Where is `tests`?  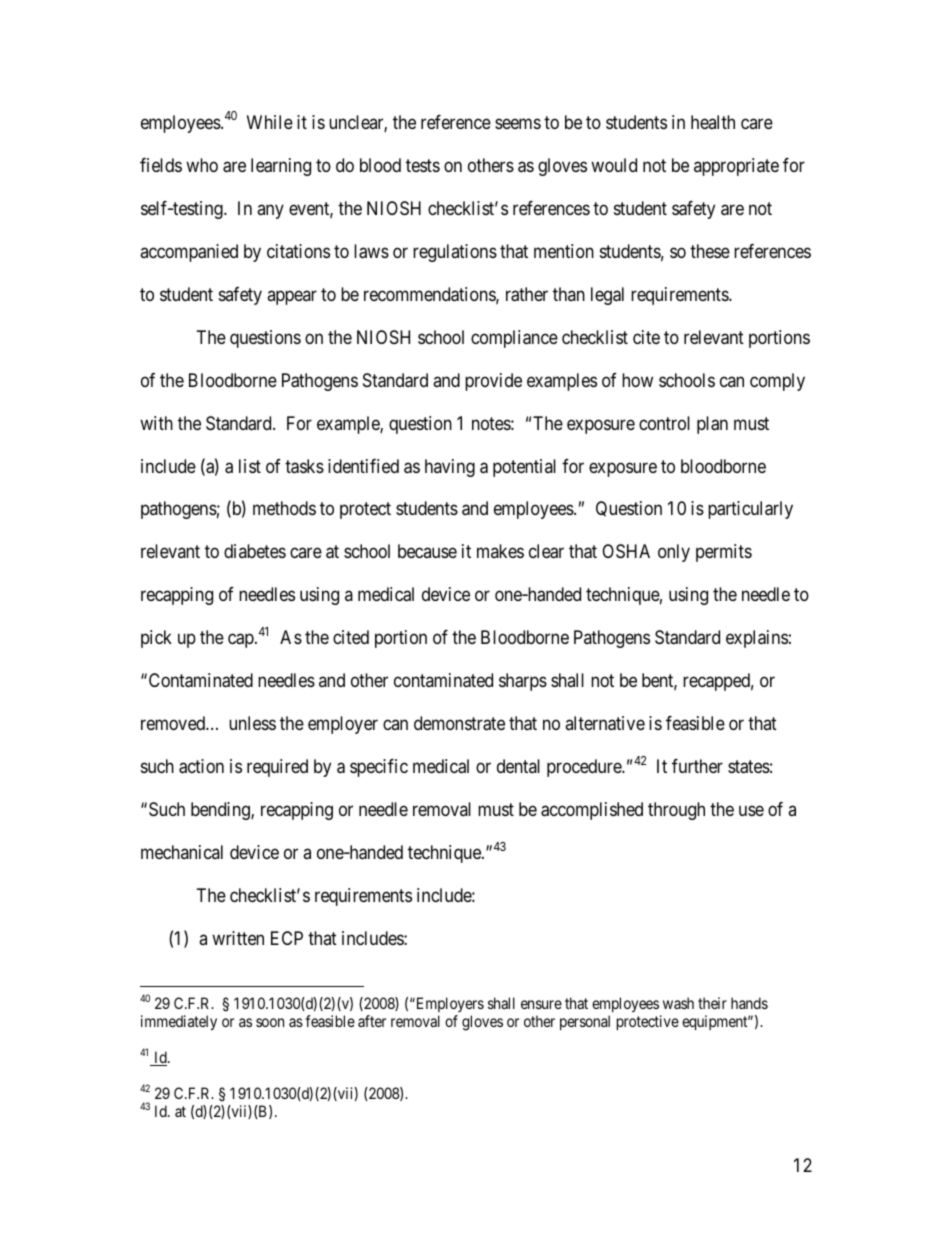 tests is located at coordinates (423, 165).
